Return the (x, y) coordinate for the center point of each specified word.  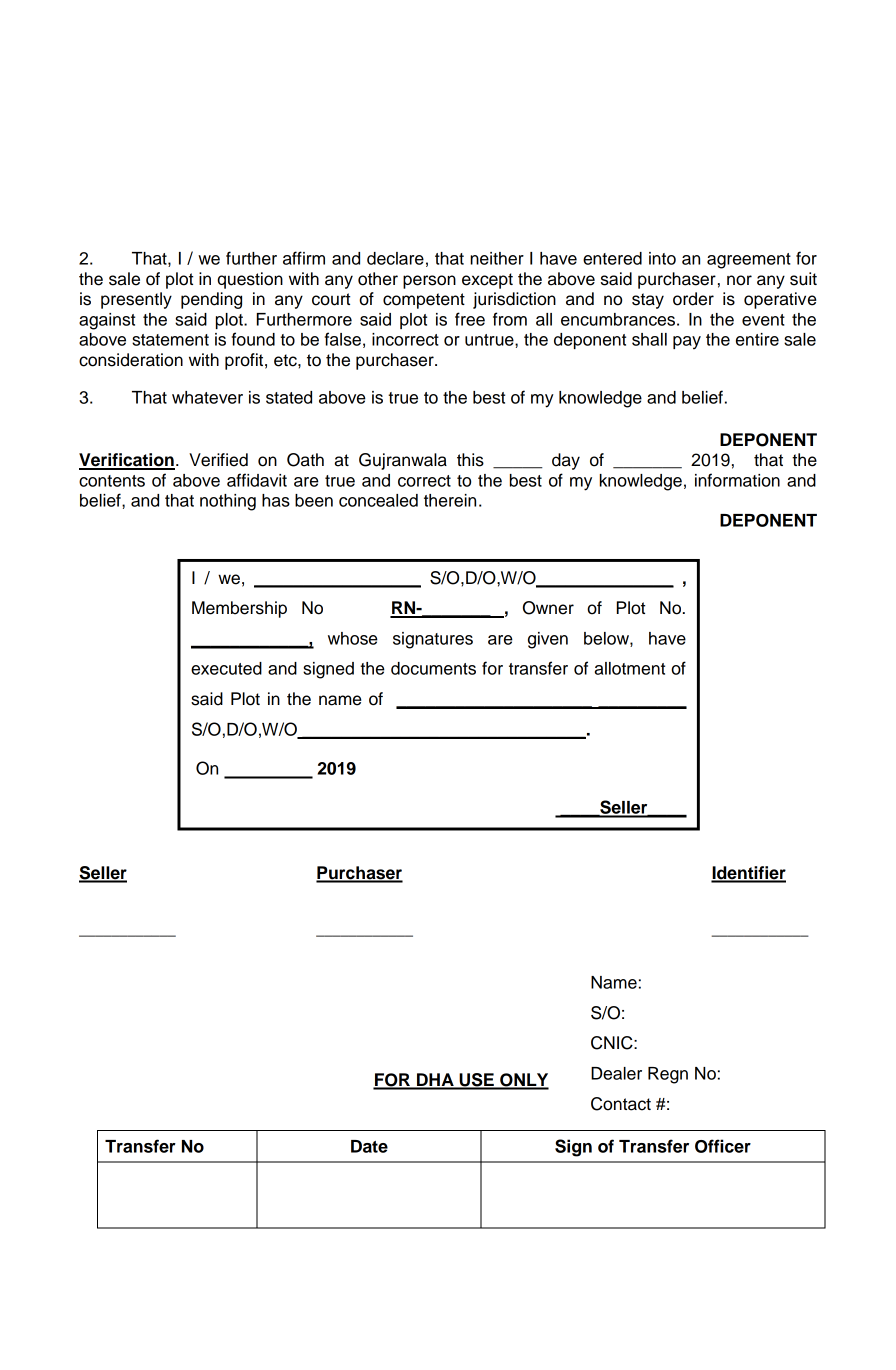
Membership (239, 609)
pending (211, 300)
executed (226, 668)
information (737, 480)
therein (450, 500)
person (429, 282)
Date (369, 1146)
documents (433, 668)
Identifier (748, 874)
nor (739, 280)
